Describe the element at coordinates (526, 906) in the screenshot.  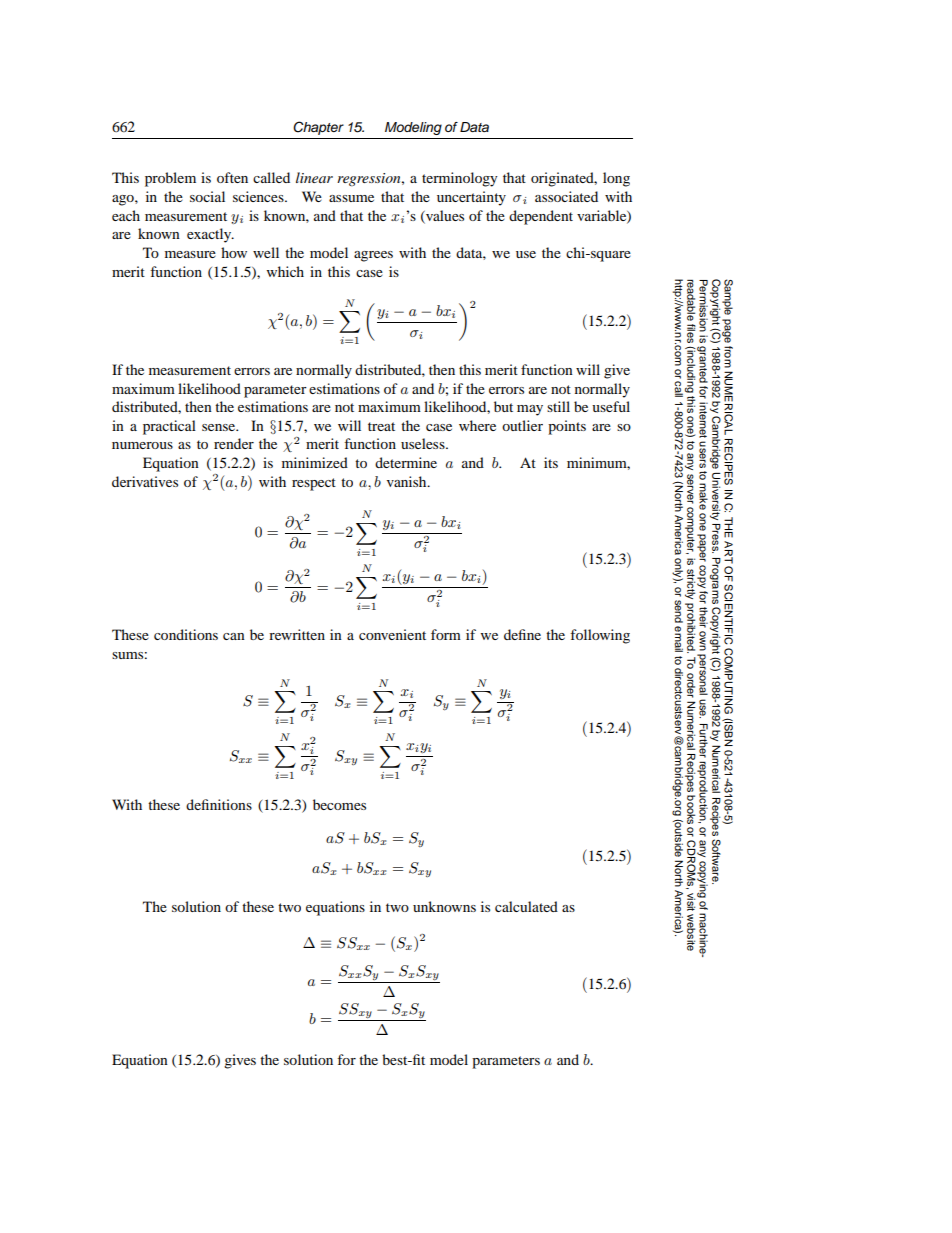
I see `calculated` at that location.
